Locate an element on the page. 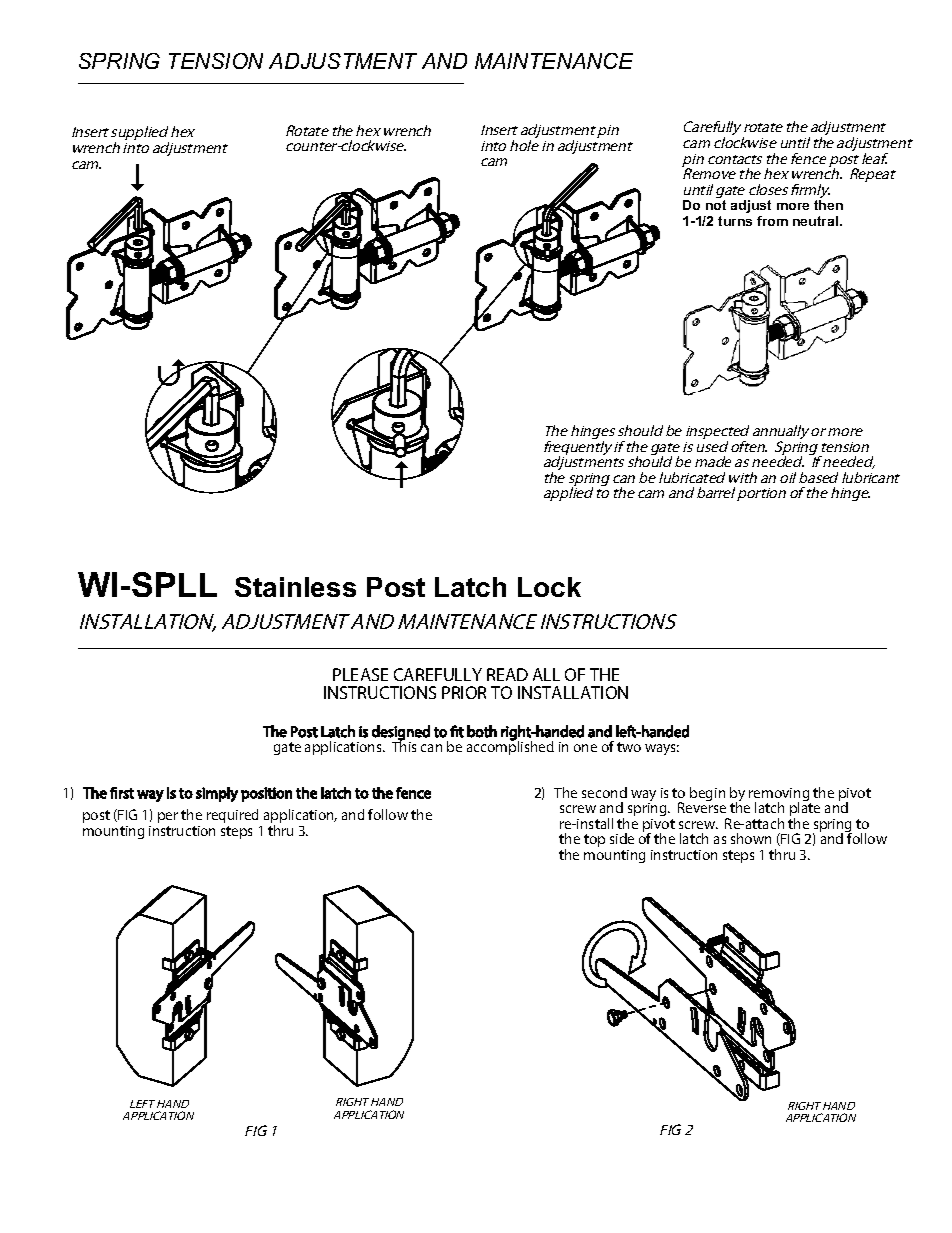 This document has width=952, height=1233. neutral is located at coordinates (817, 221).
